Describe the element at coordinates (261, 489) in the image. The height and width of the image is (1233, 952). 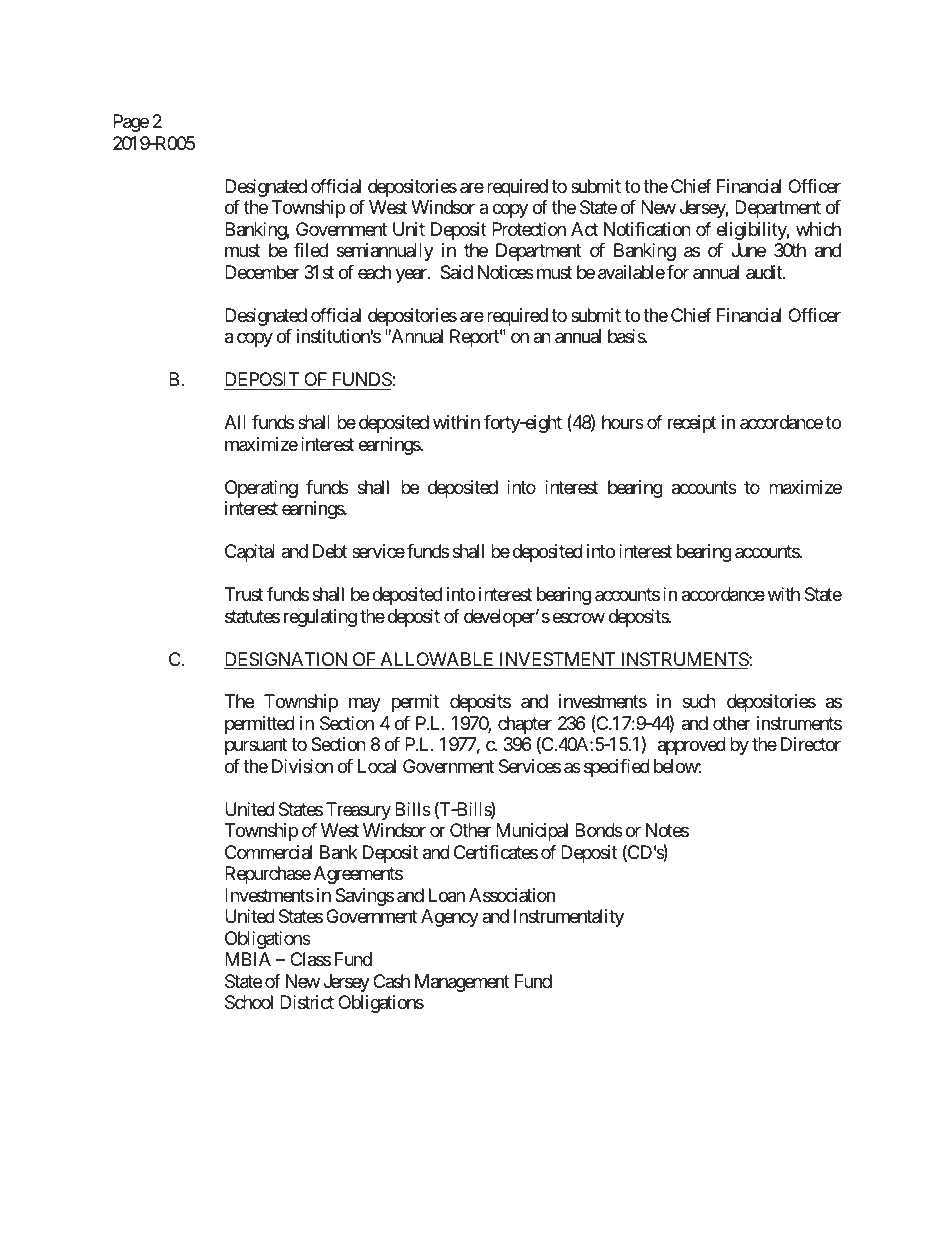
I see `Operating` at that location.
